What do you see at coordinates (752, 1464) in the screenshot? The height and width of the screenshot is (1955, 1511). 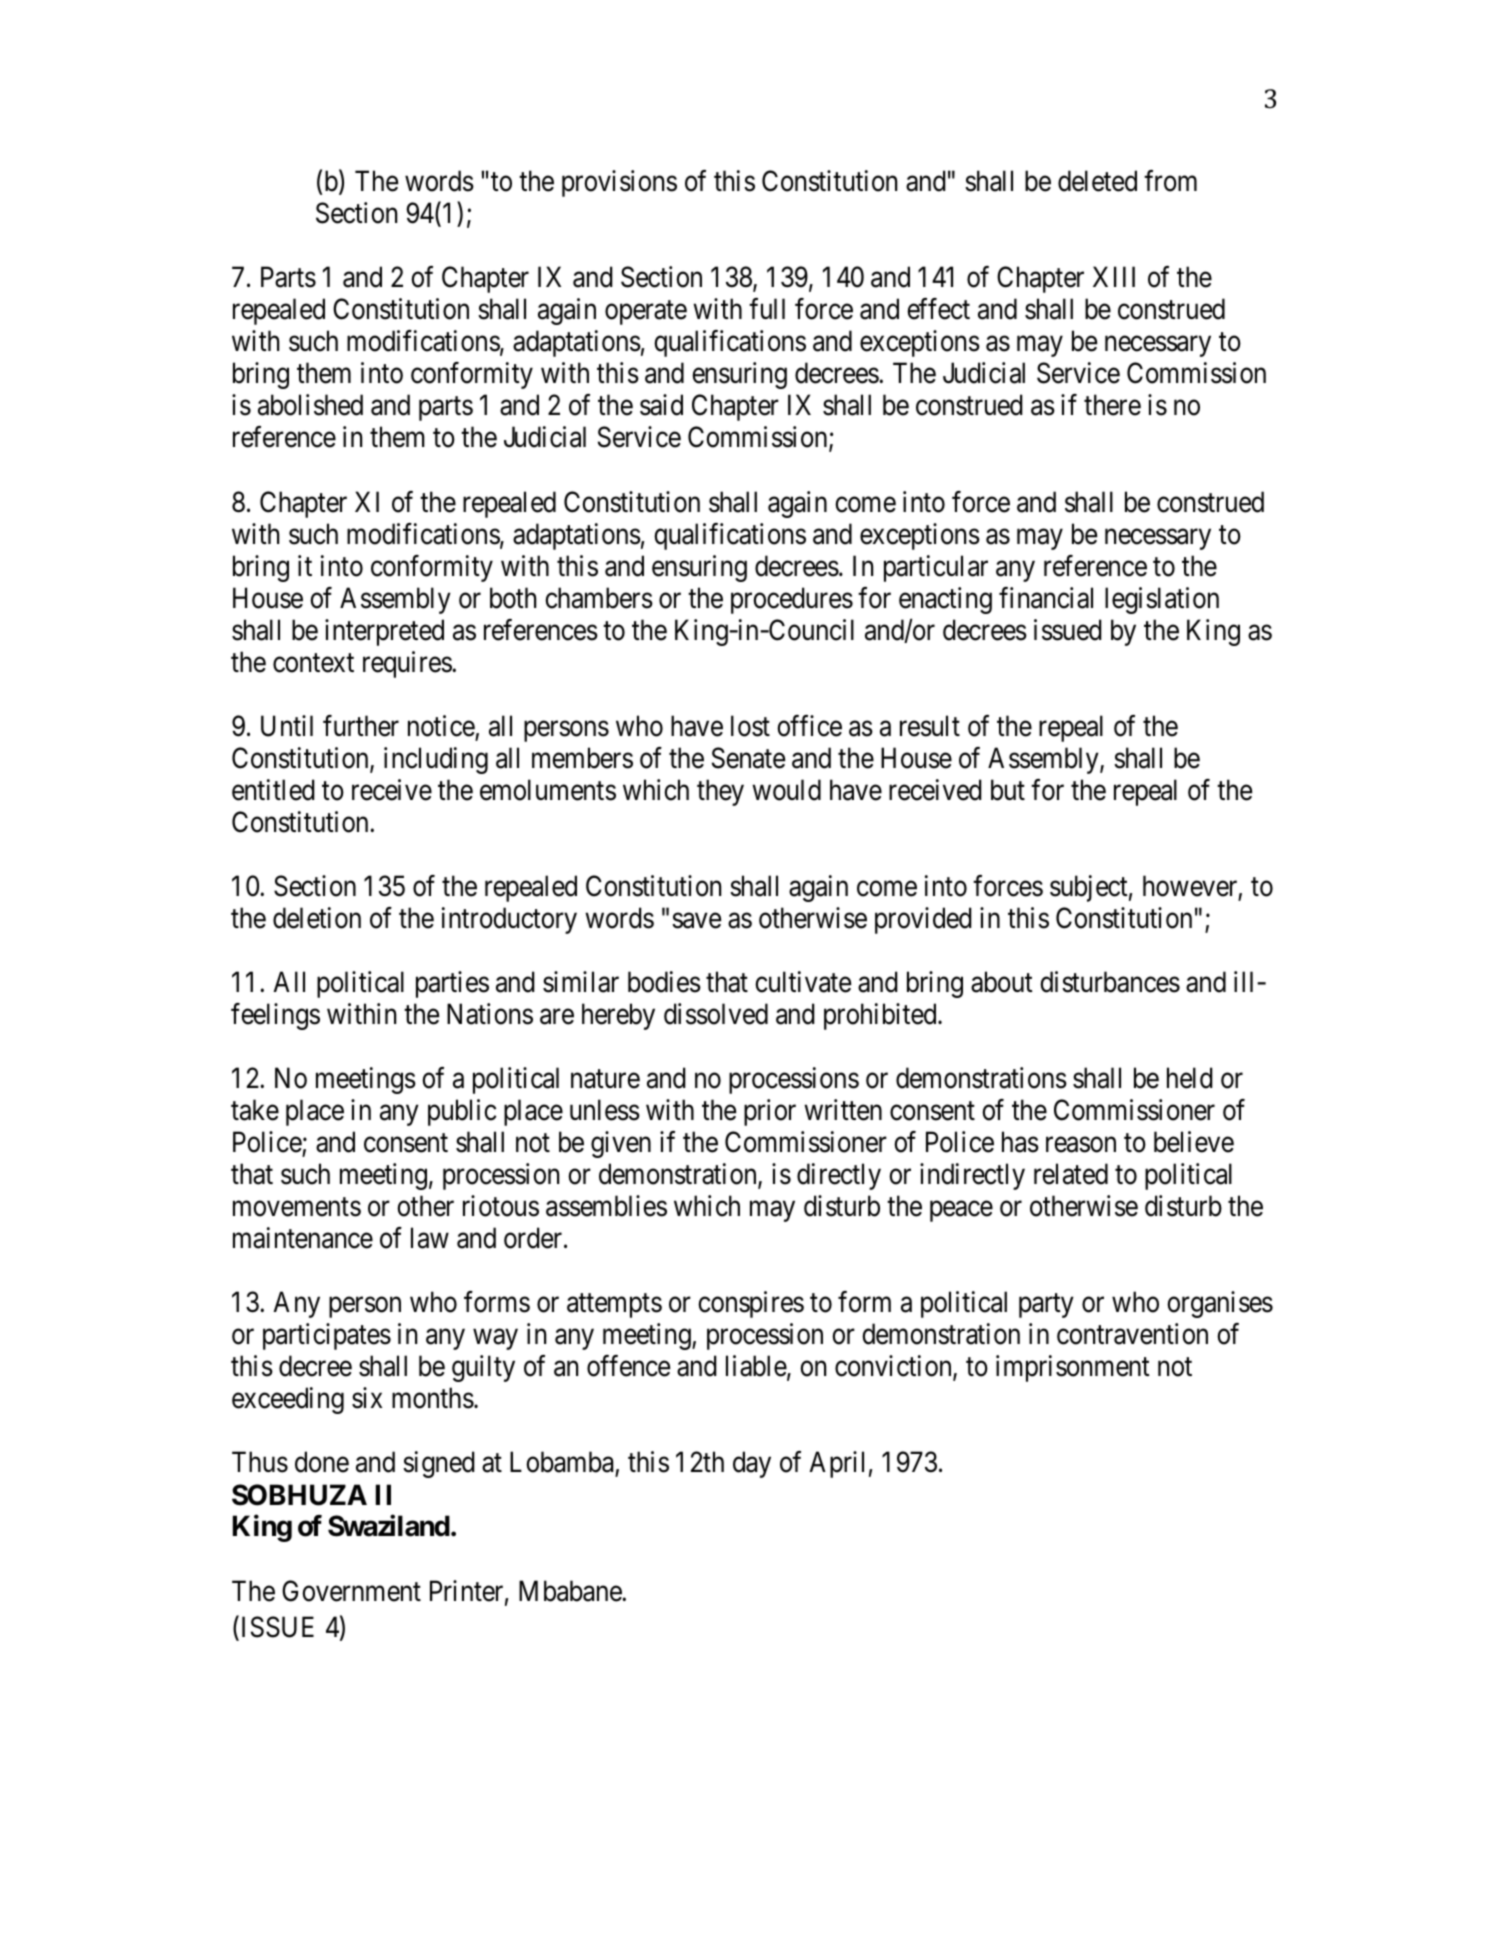 I see `day` at bounding box center [752, 1464].
